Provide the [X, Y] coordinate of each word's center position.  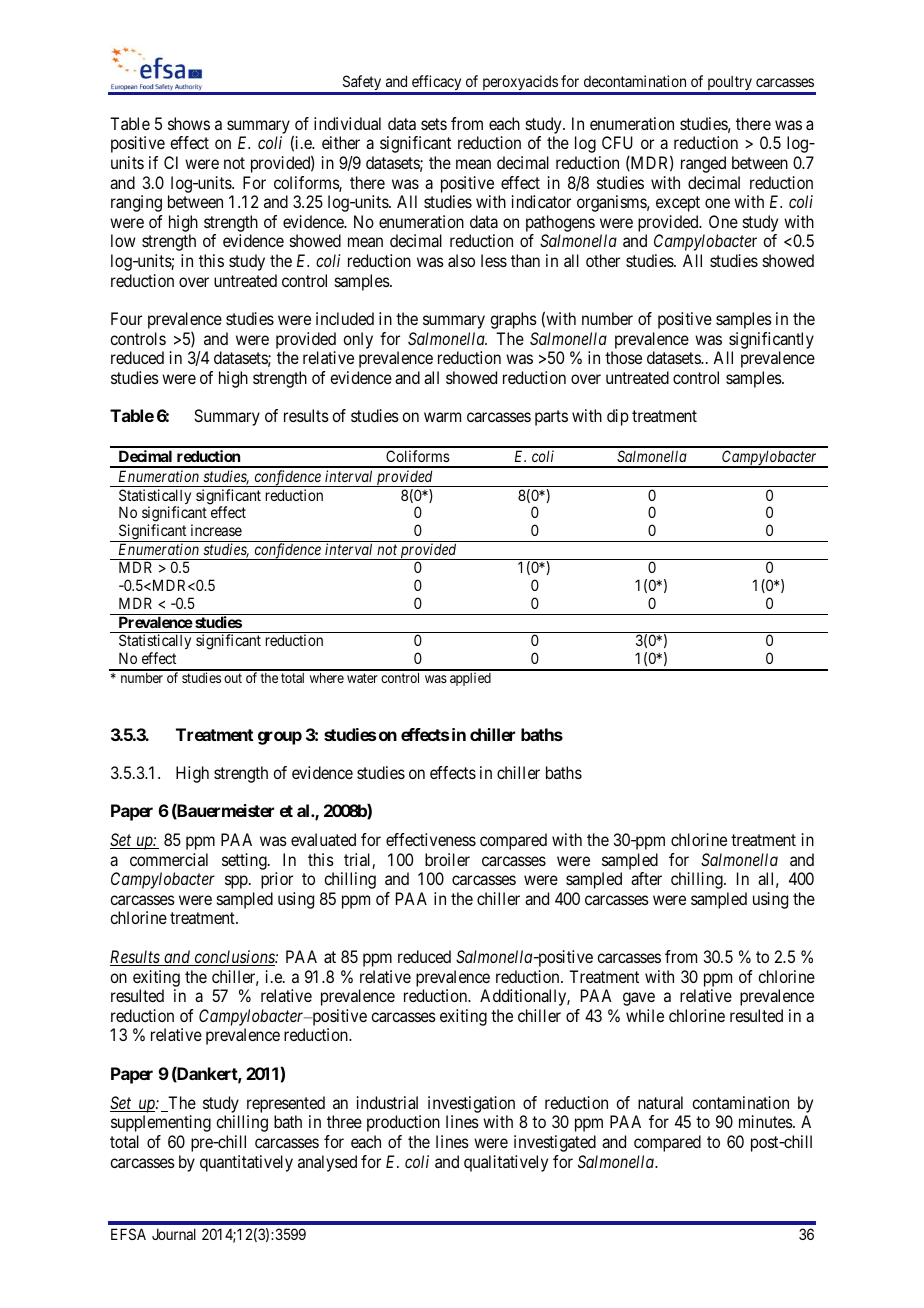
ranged [703, 164]
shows [189, 123]
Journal [174, 1234]
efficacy [437, 84]
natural [660, 1102]
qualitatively [506, 1163]
